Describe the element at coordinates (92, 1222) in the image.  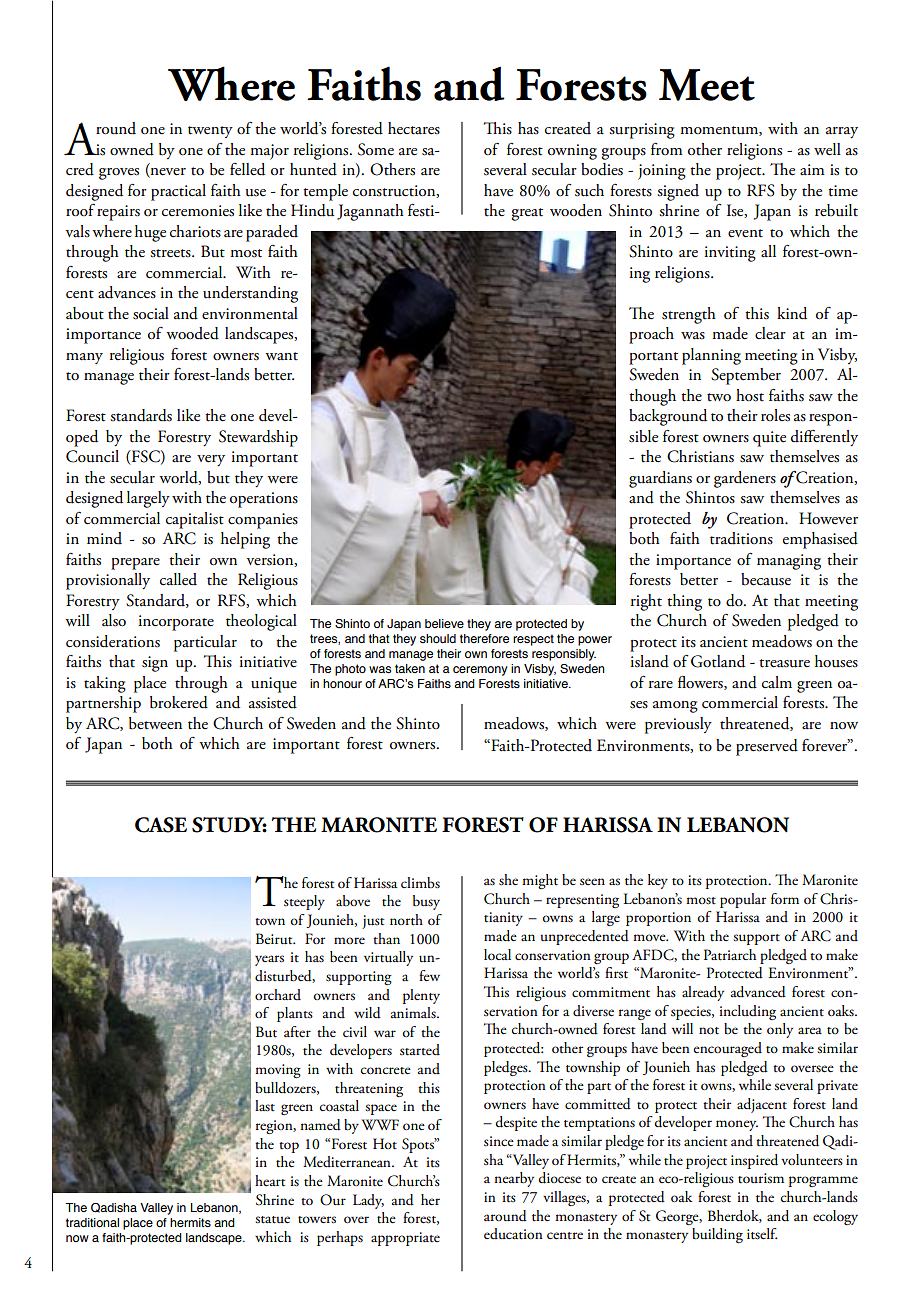
I see `traditional` at that location.
